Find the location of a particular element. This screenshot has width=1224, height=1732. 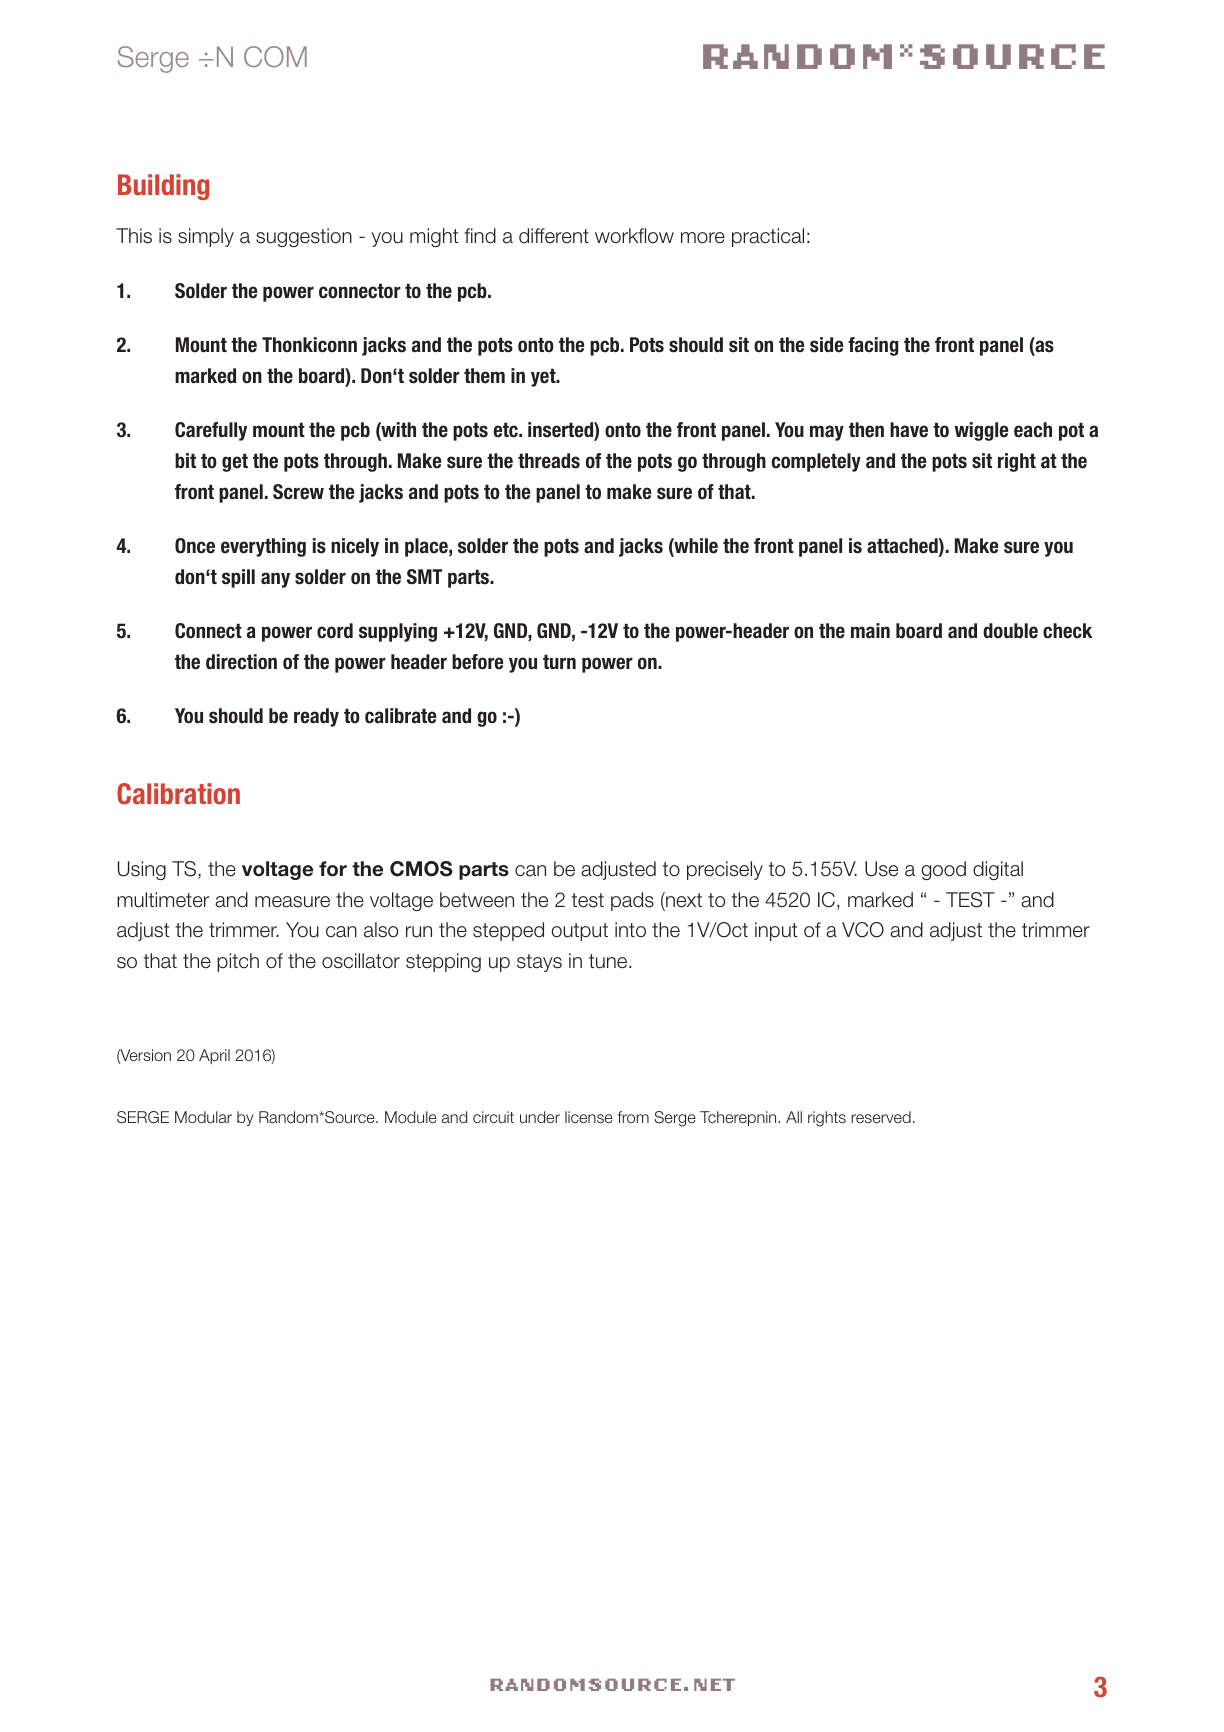

simply is located at coordinates (206, 237).
